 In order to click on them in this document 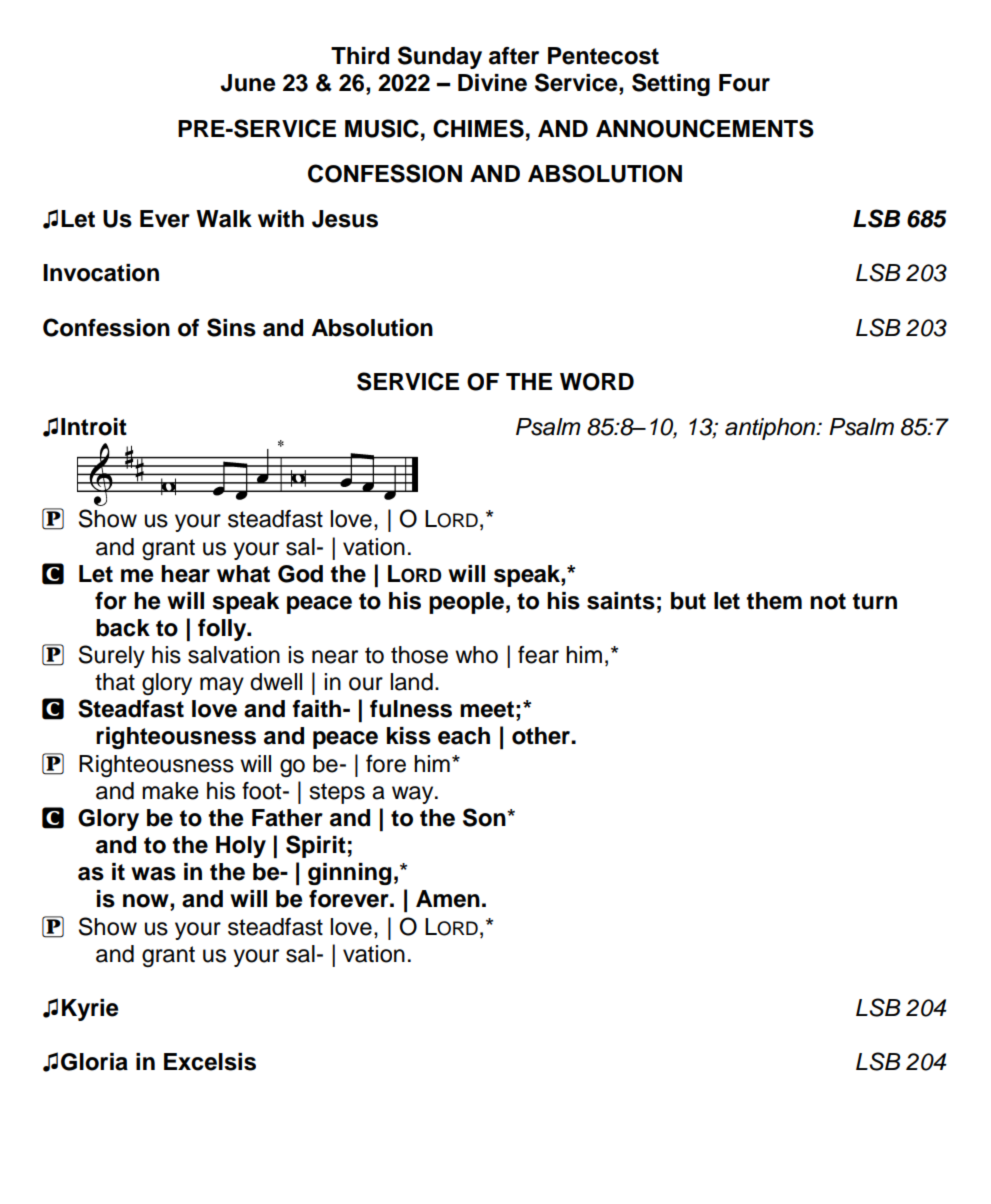, I will do `click(774, 601)`.
